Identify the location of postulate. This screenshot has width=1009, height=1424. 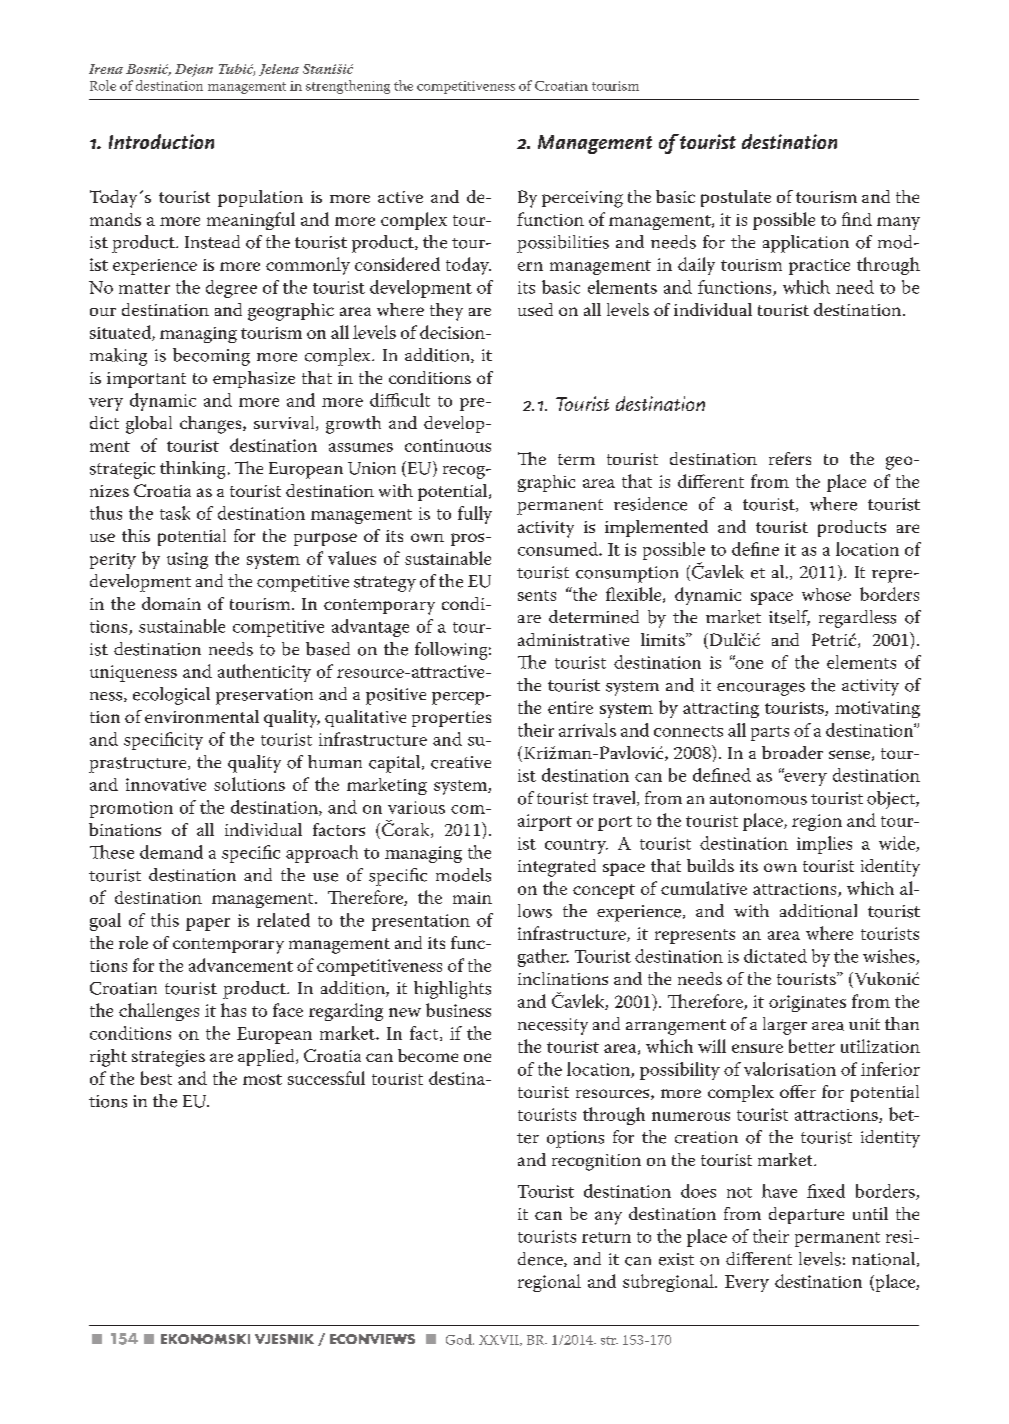
(736, 198).
